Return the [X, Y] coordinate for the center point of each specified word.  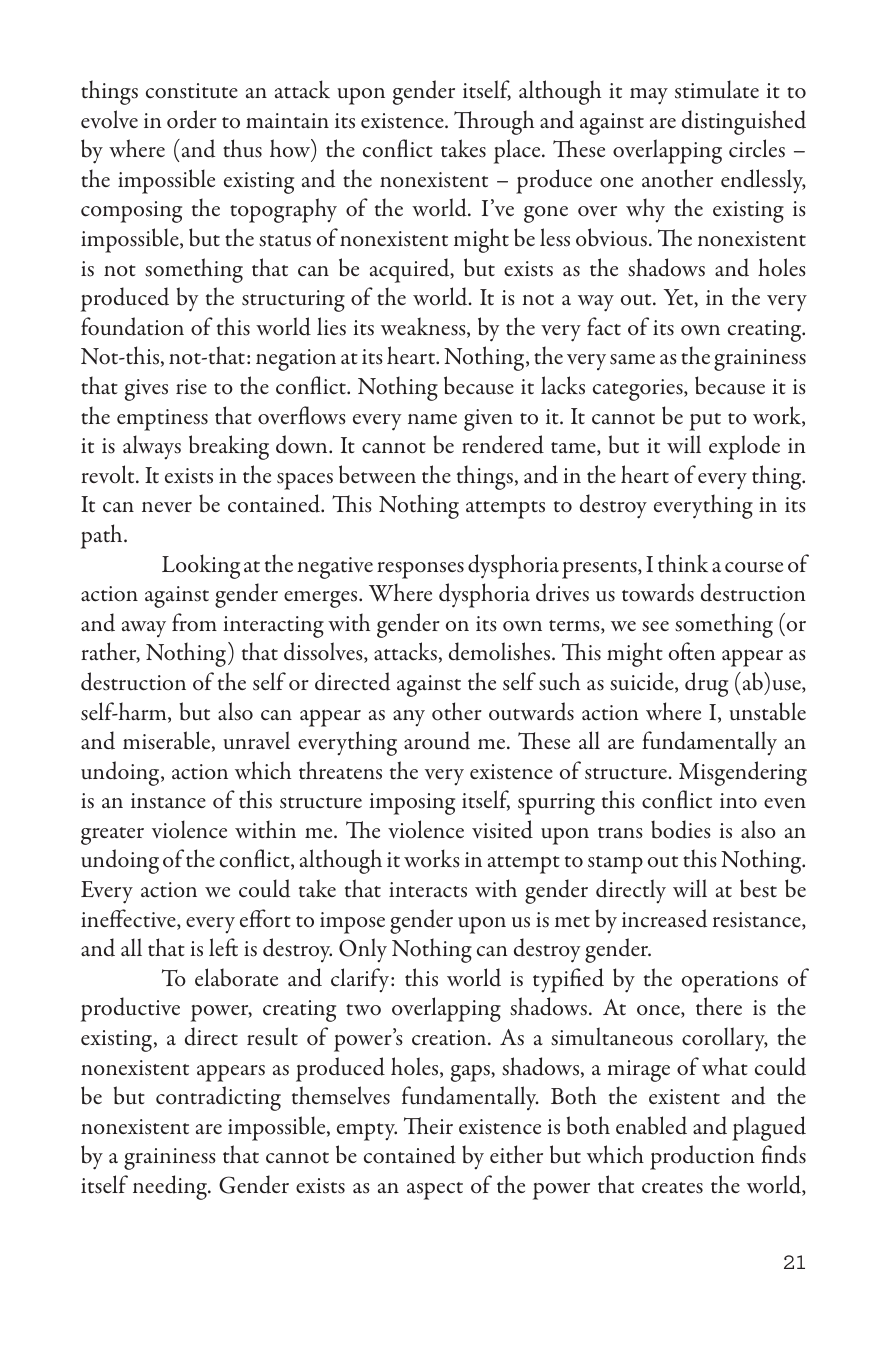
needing [171, 1187]
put [705, 422]
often [692, 651]
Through [494, 122]
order [192, 119]
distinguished [744, 122]
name [432, 419]
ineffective [129, 919]
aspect [435, 1191]
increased [664, 918]
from [194, 622]
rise [191, 387]
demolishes [501, 651]
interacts [428, 890]
